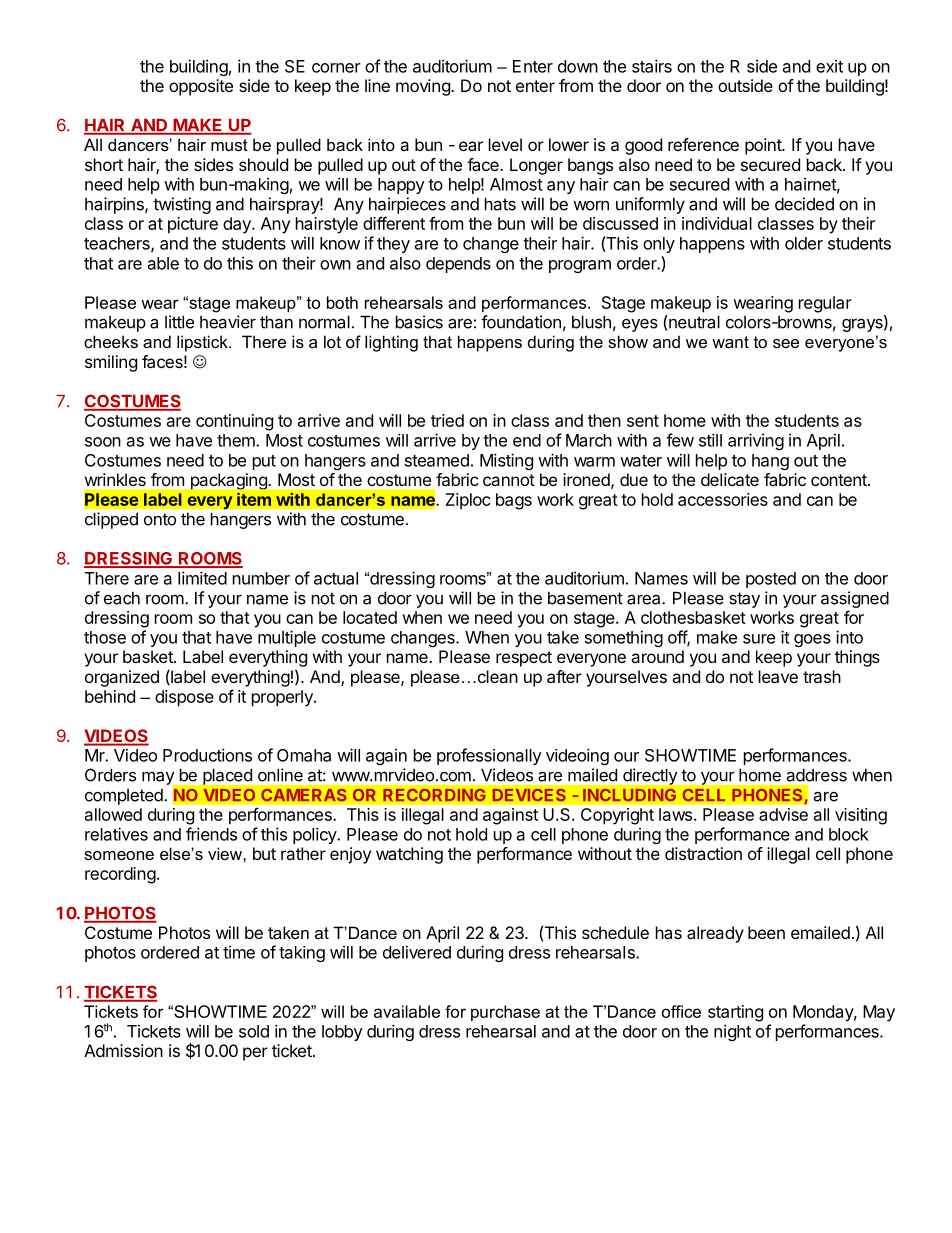 This page has width=952, height=1233. What do you see at coordinates (829, 66) in the page?
I see `exit` at bounding box center [829, 66].
